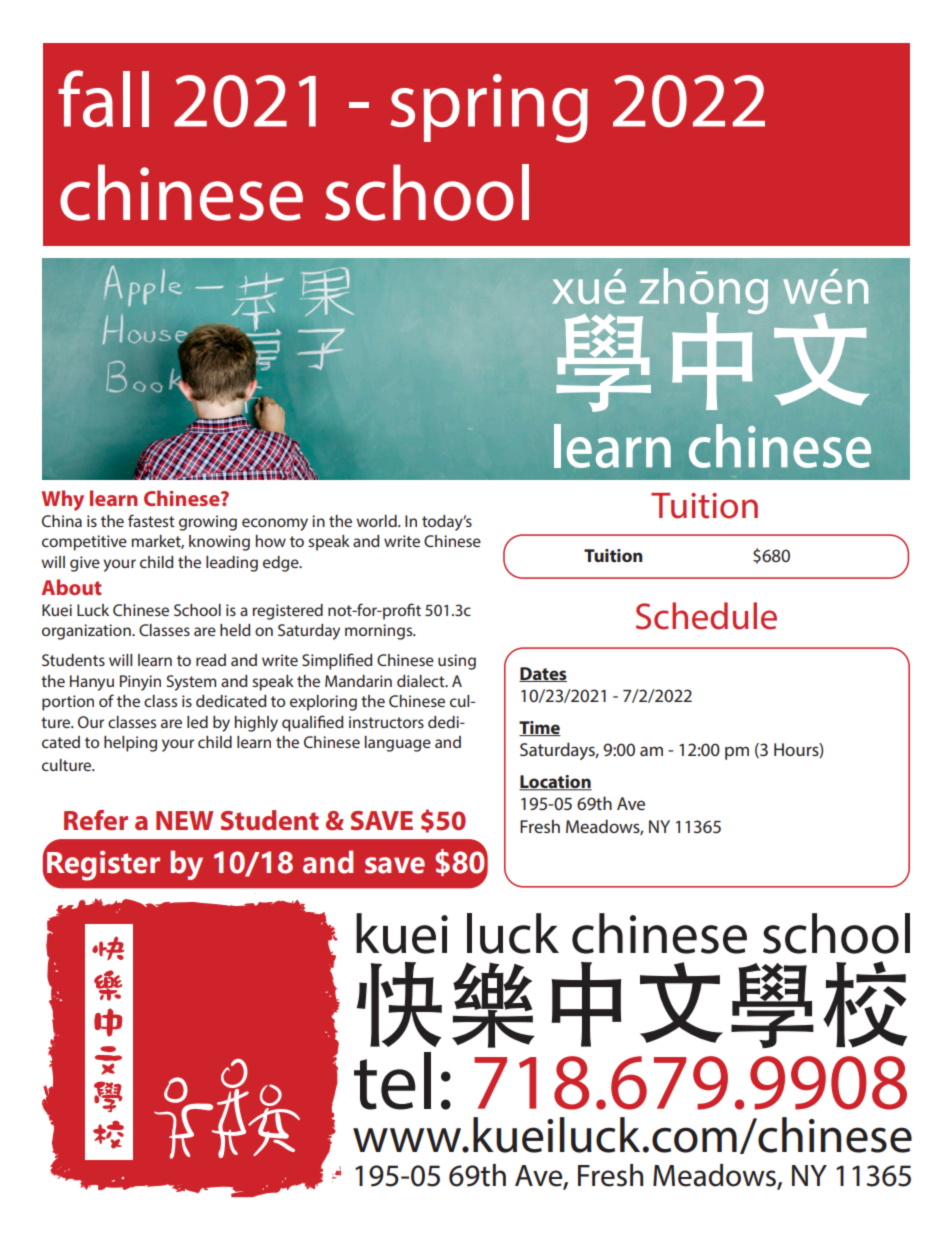  Describe the element at coordinates (489, 108) in the image. I see `spring` at that location.
